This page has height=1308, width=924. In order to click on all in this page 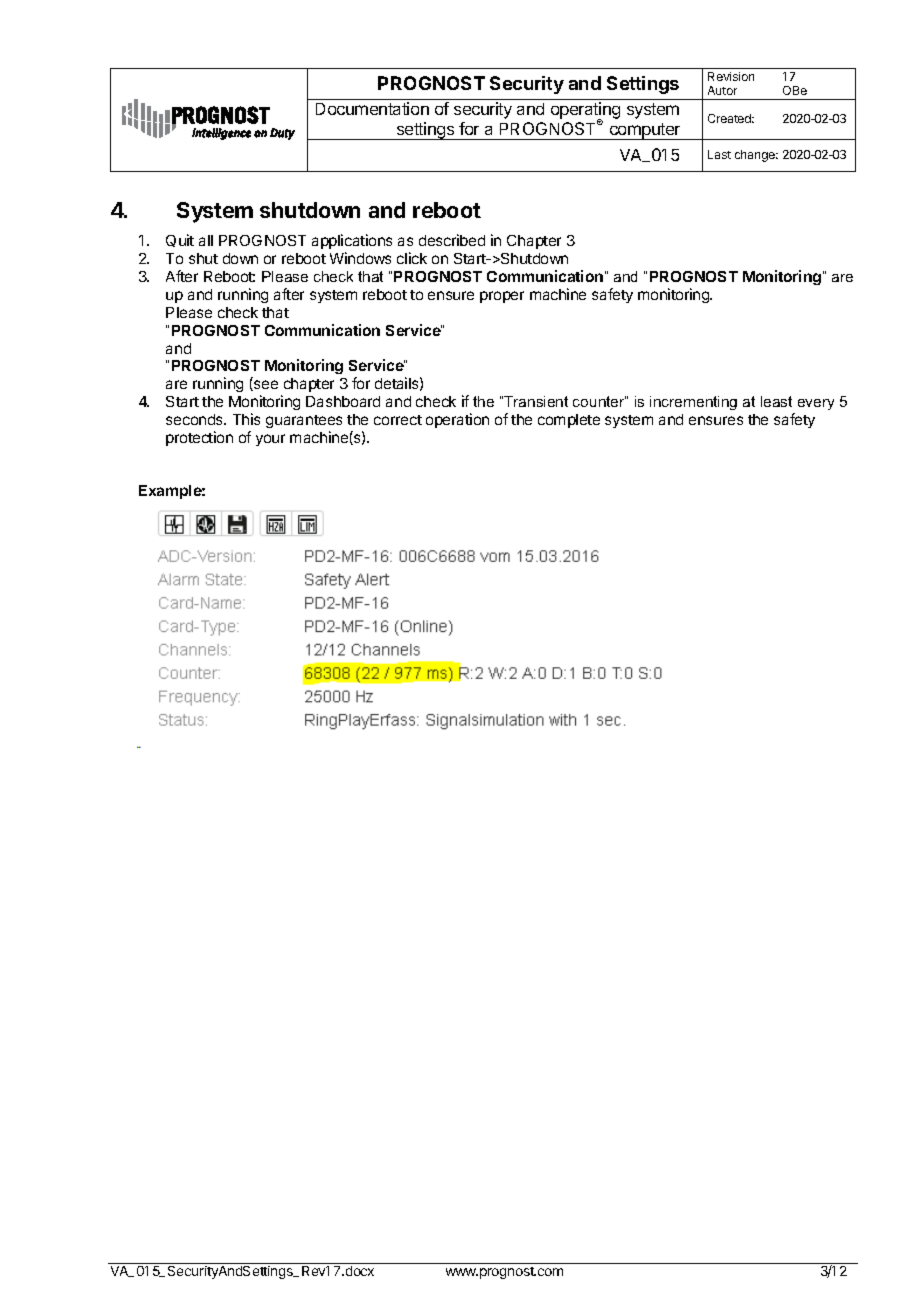, I will do `click(206, 240)`.
